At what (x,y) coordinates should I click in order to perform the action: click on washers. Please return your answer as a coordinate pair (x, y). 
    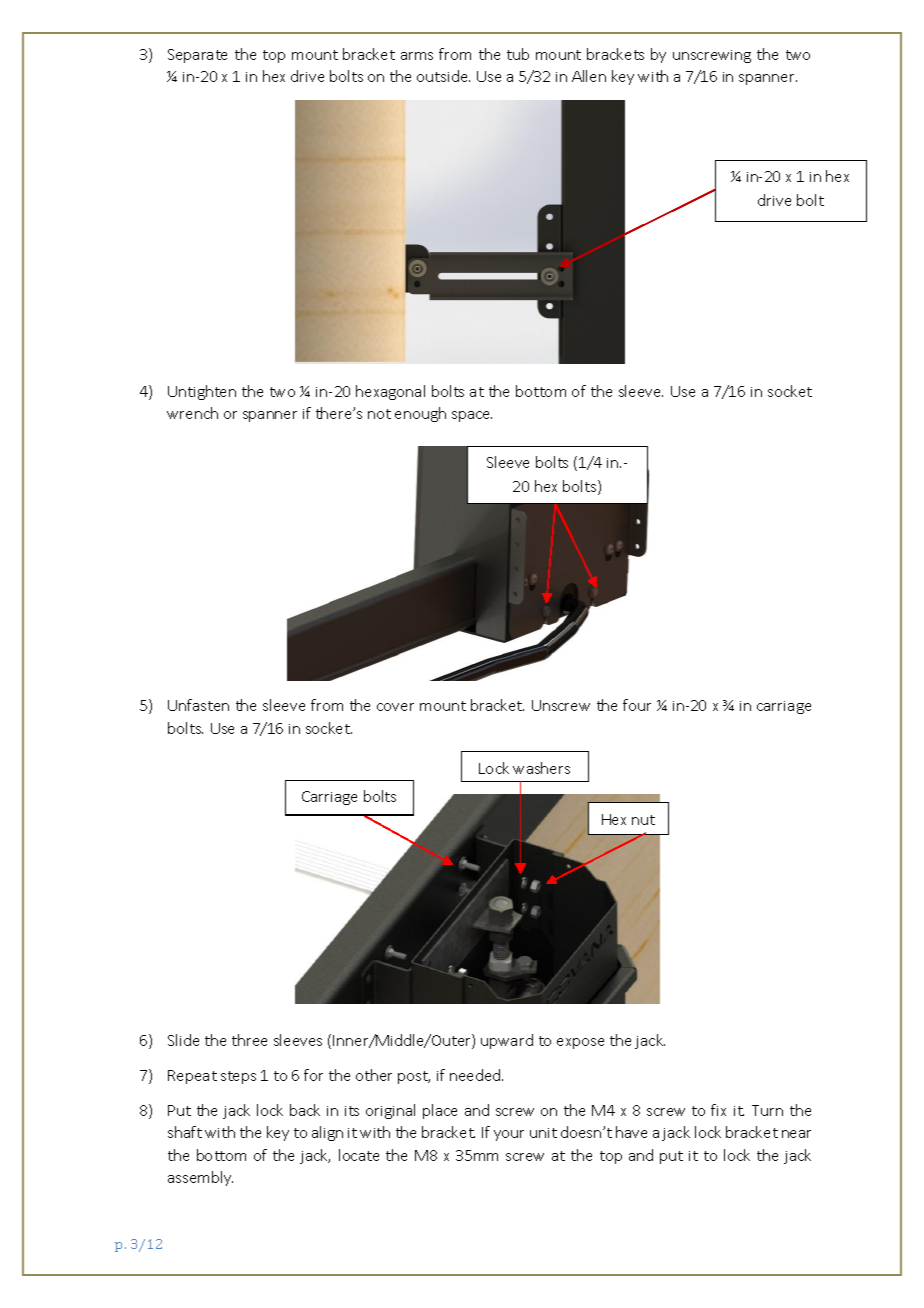
    Looking at the image, I should click on (541, 768).
